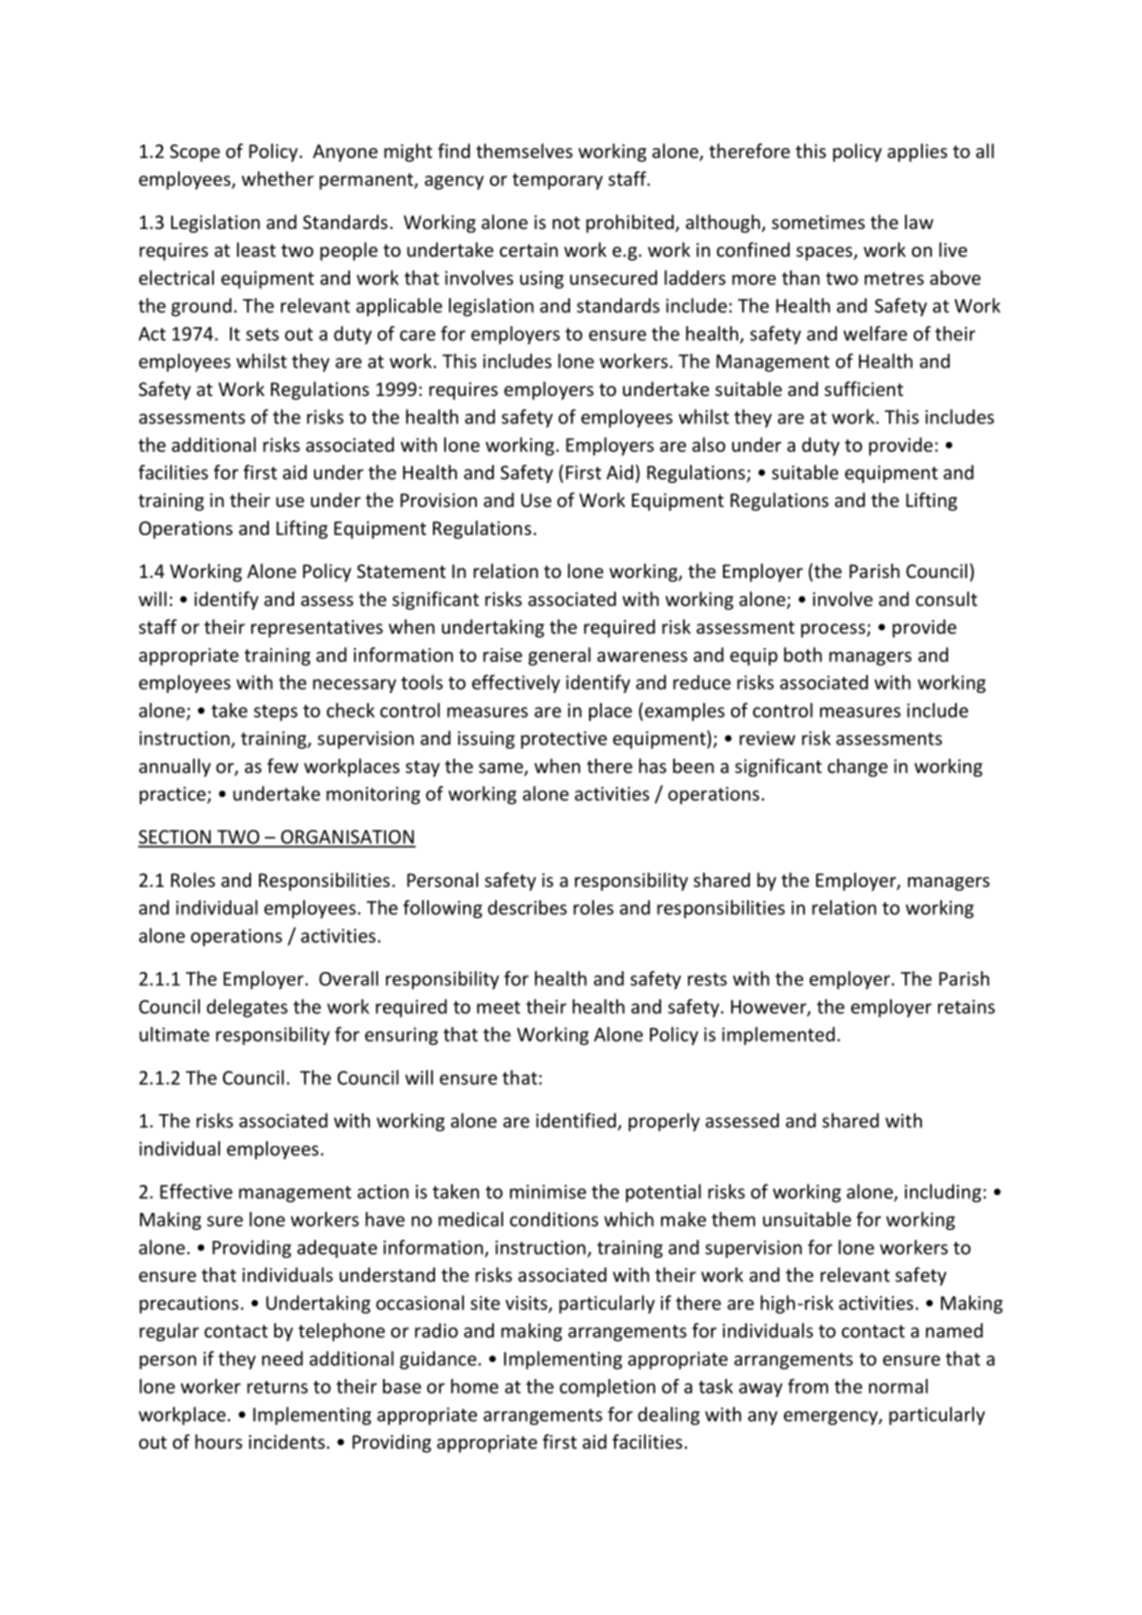 The width and height of the document is (1142, 1615). I want to click on change, so click(858, 767).
